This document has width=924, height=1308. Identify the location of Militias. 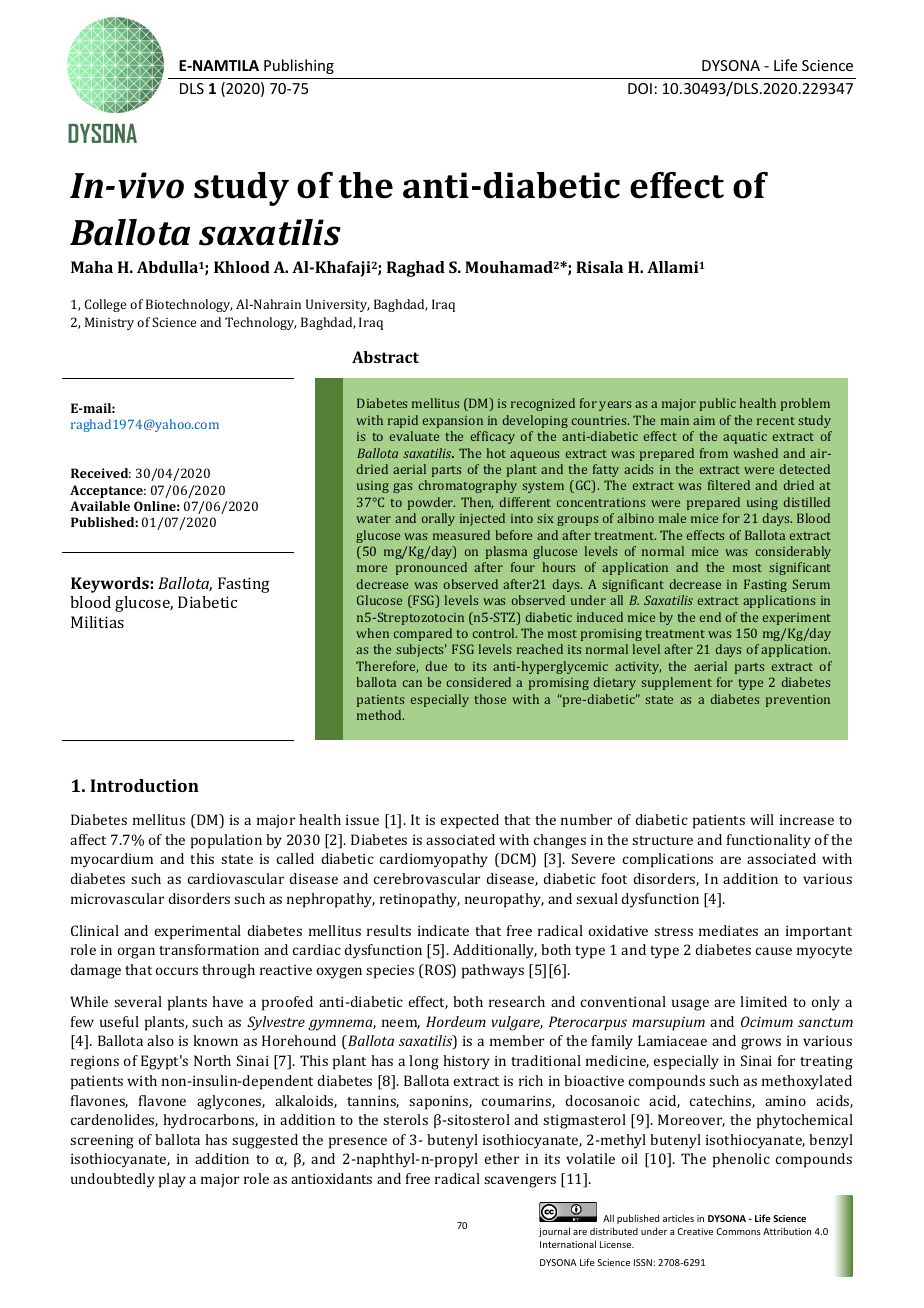
(97, 622).
